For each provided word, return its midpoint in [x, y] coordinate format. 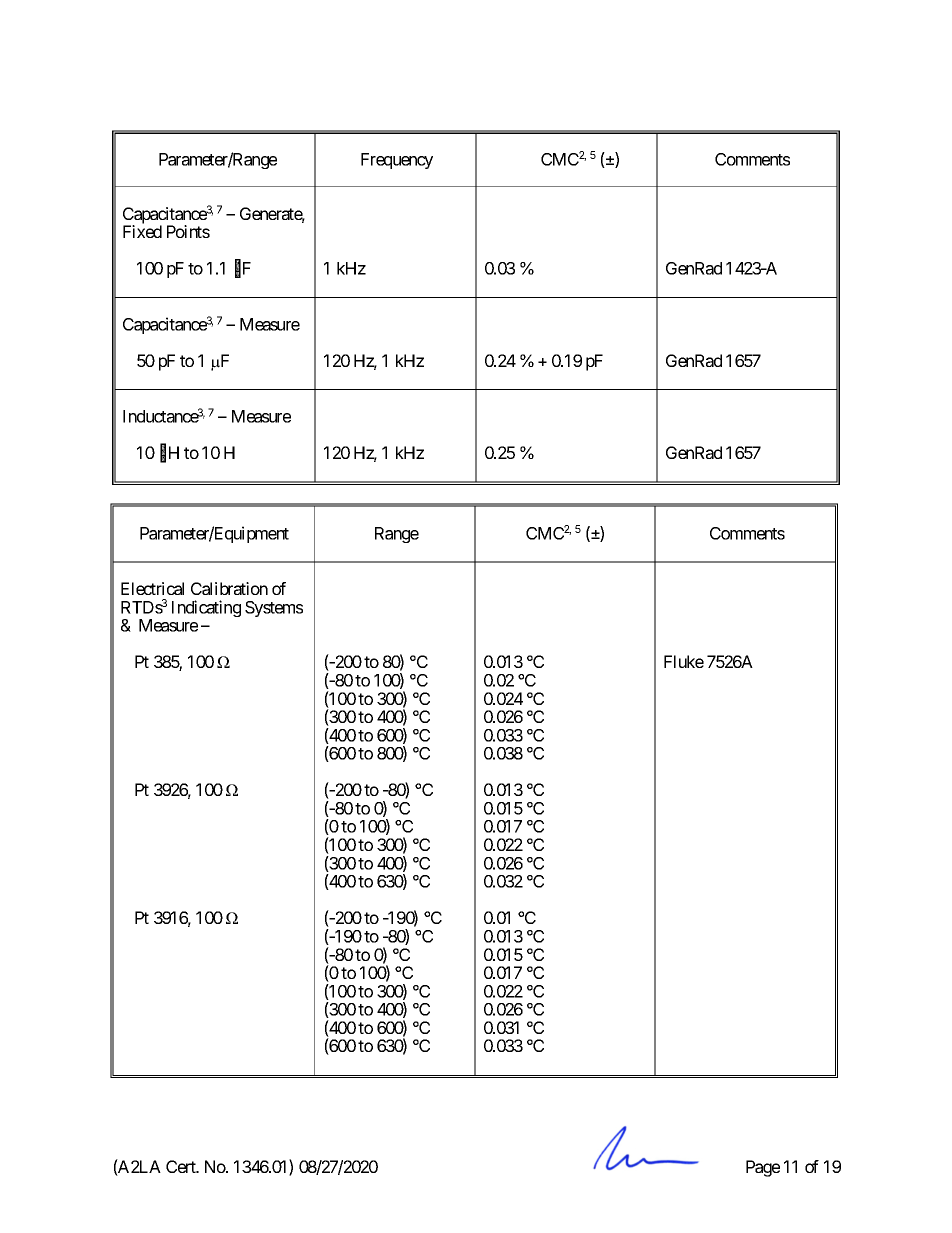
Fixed [142, 231]
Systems [274, 609]
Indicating [206, 608]
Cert [182, 1166]
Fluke [684, 661]
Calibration [229, 588]
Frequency [397, 161]
